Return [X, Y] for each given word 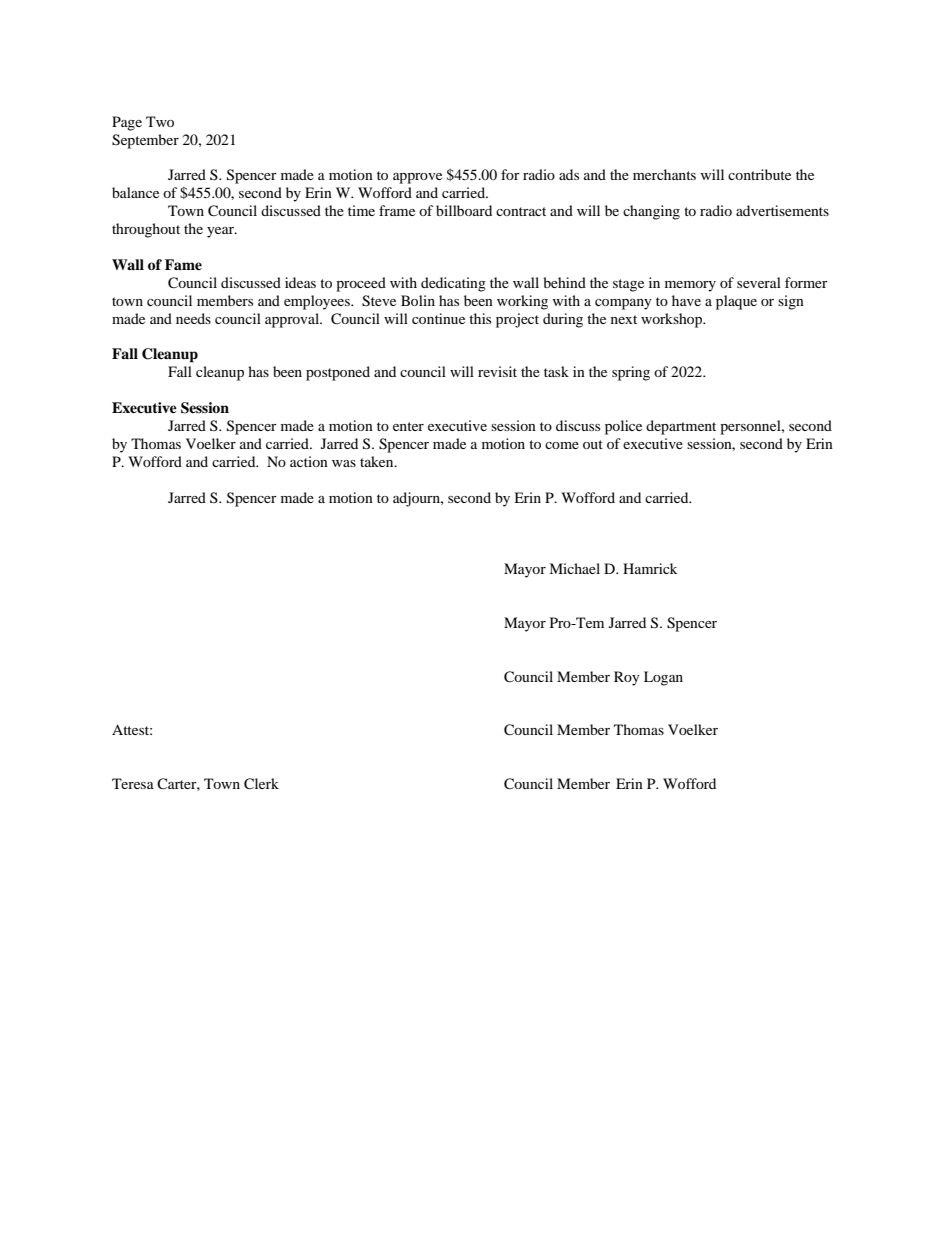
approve [417, 178]
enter [408, 426]
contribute [759, 174]
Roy [627, 678]
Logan [663, 678]
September [145, 141]
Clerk [261, 784]
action [309, 461]
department [681, 427]
